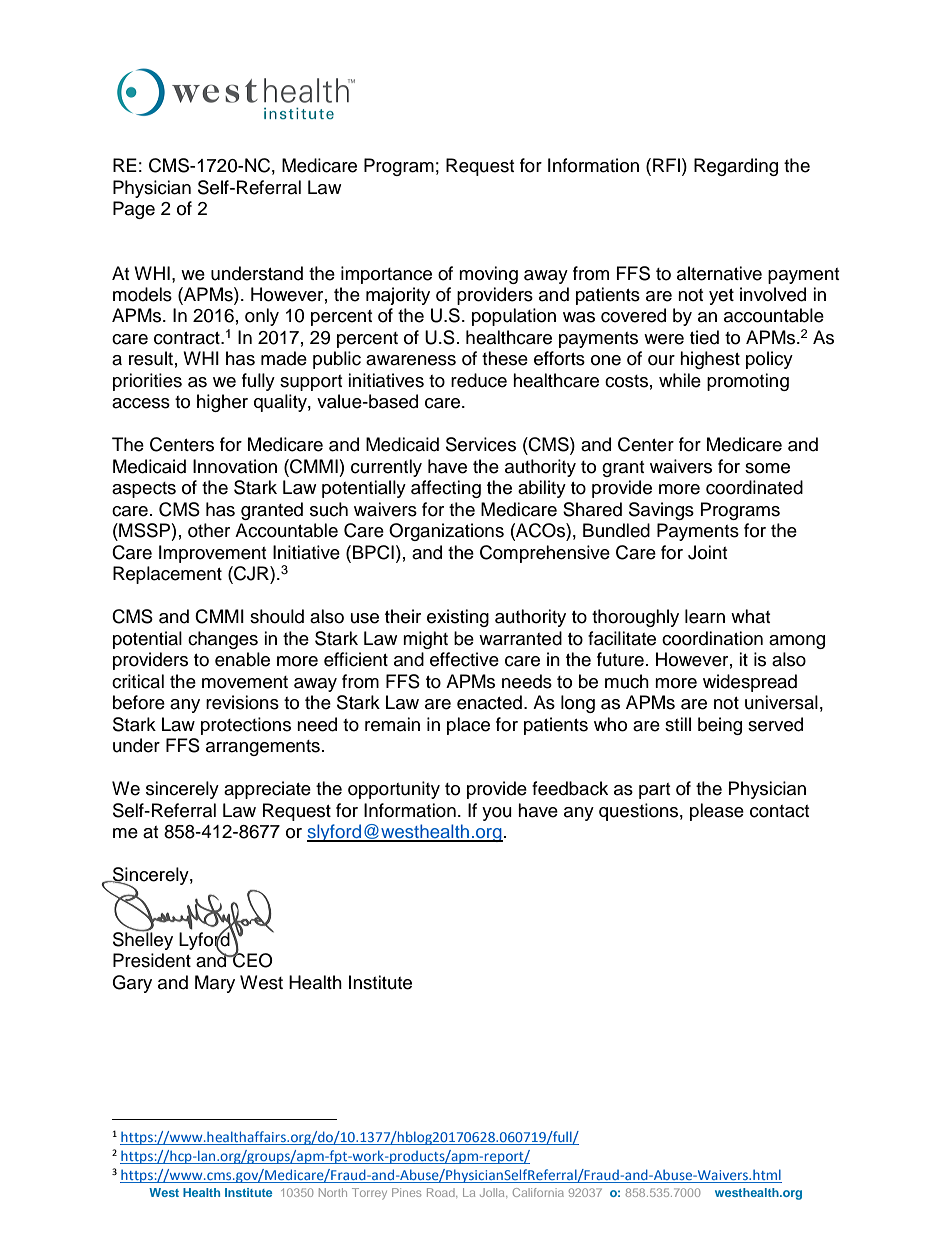 The width and height of the screenshot is (952, 1233). Describe the element at coordinates (134, 210) in the screenshot. I see `Page` at that location.
